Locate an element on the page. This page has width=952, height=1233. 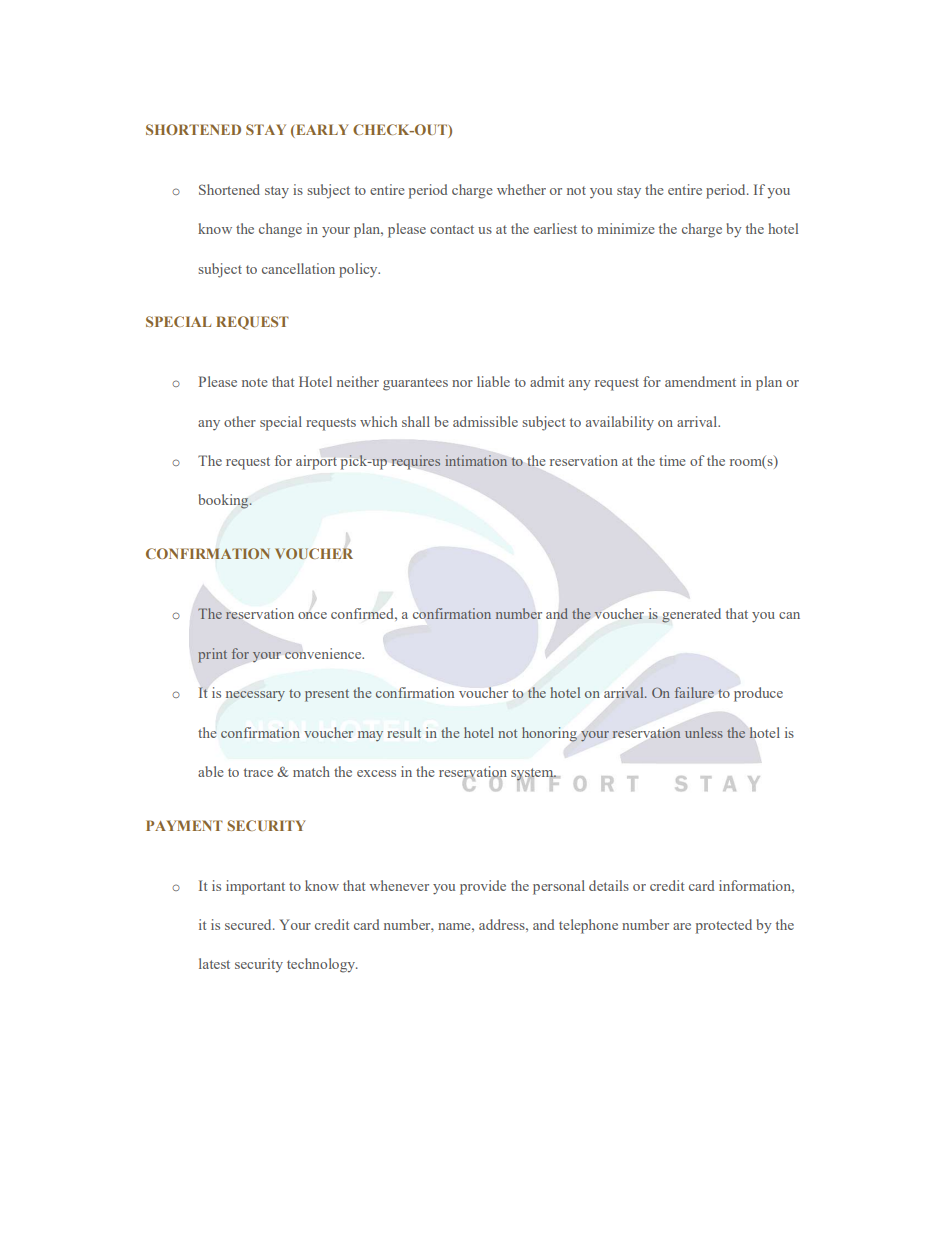
secured is located at coordinates (249, 924).
